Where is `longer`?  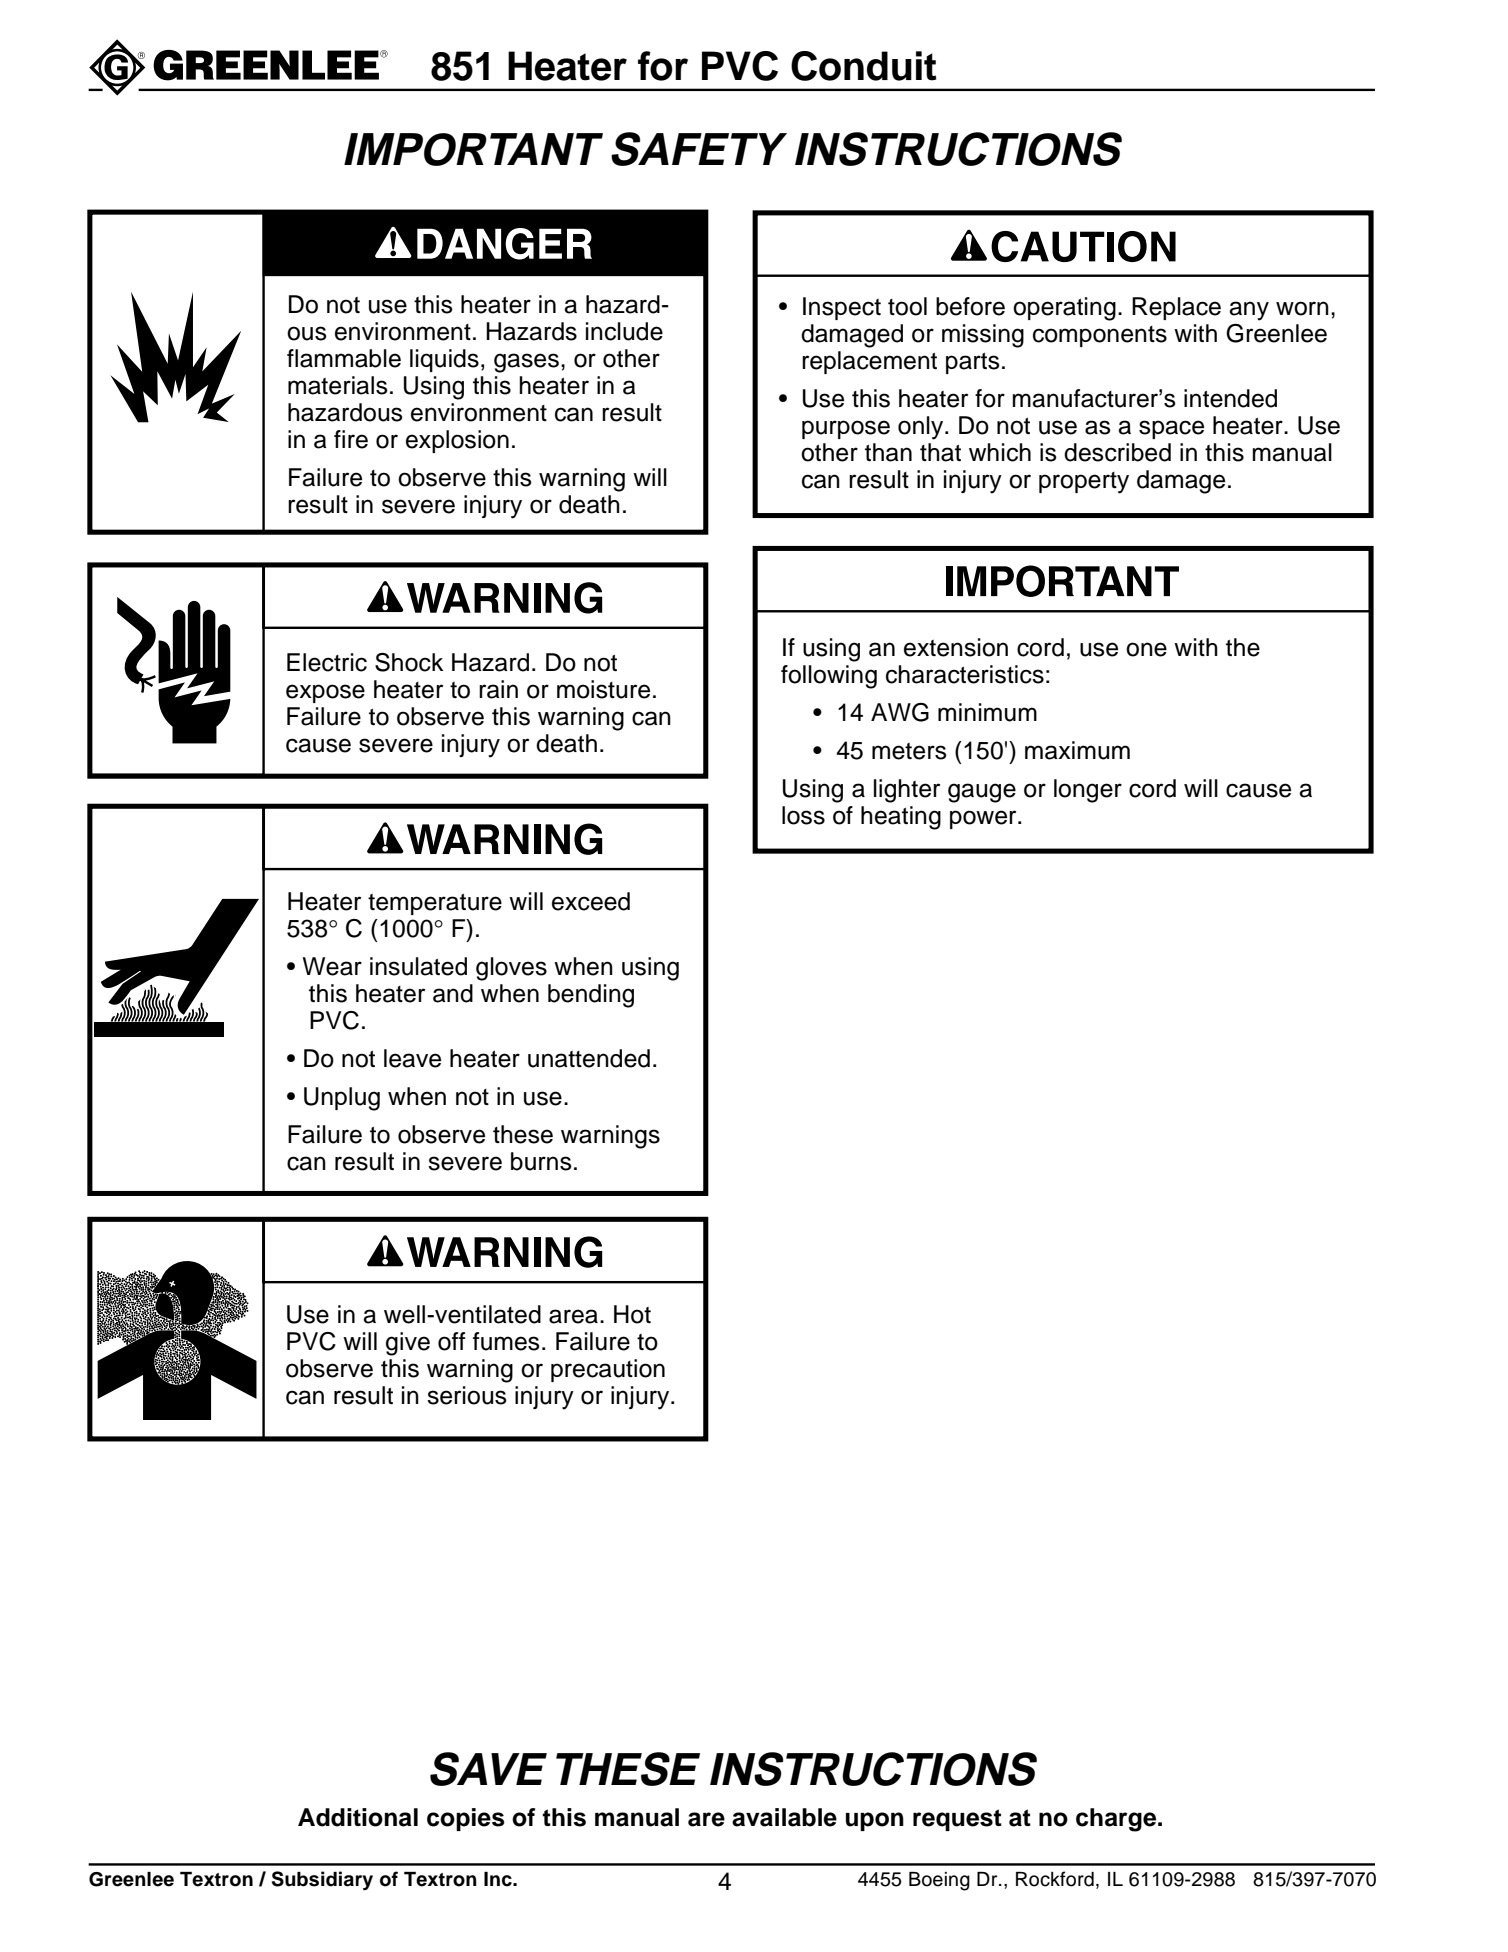
longer is located at coordinates (1088, 791).
